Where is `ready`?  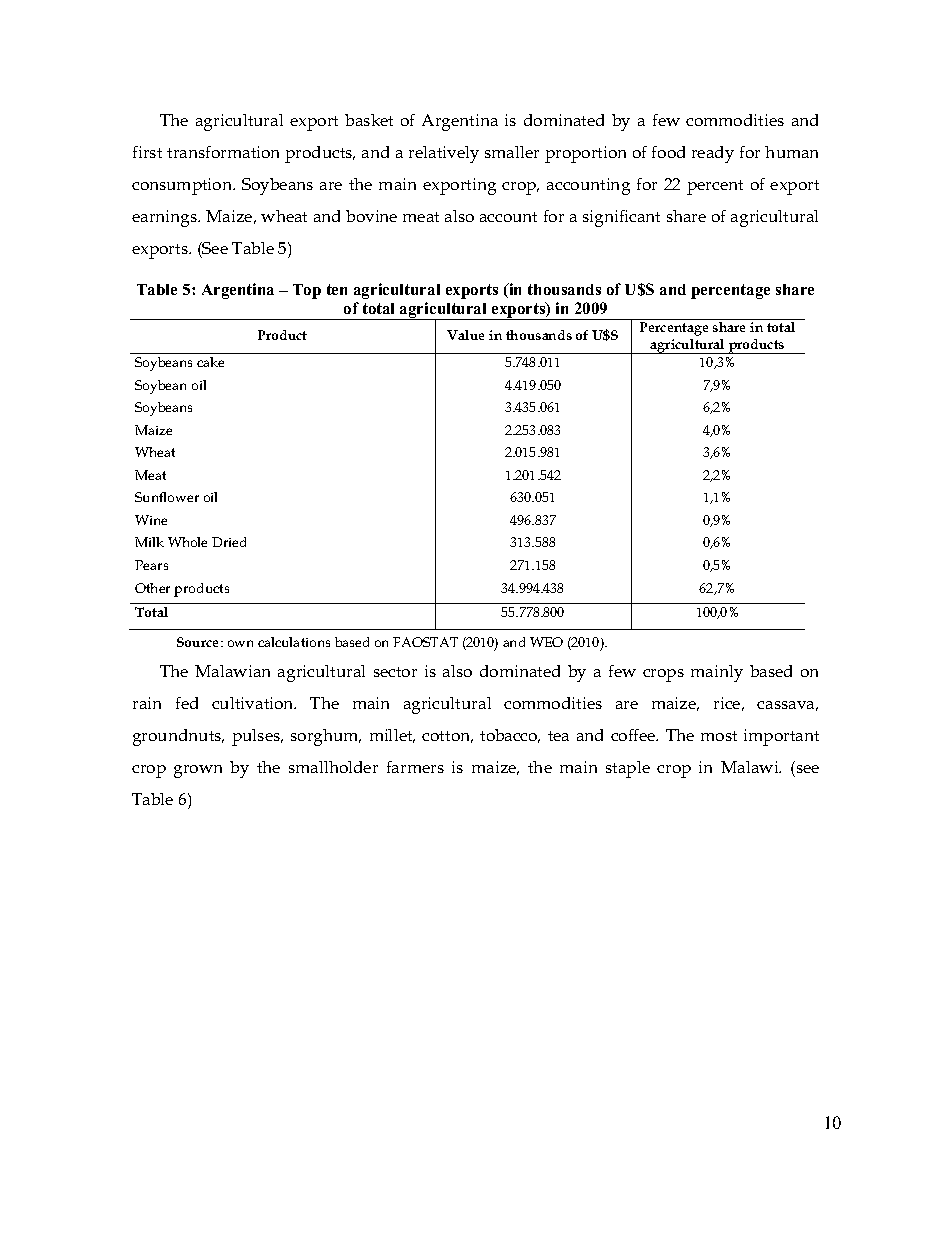 ready is located at coordinates (713, 154).
